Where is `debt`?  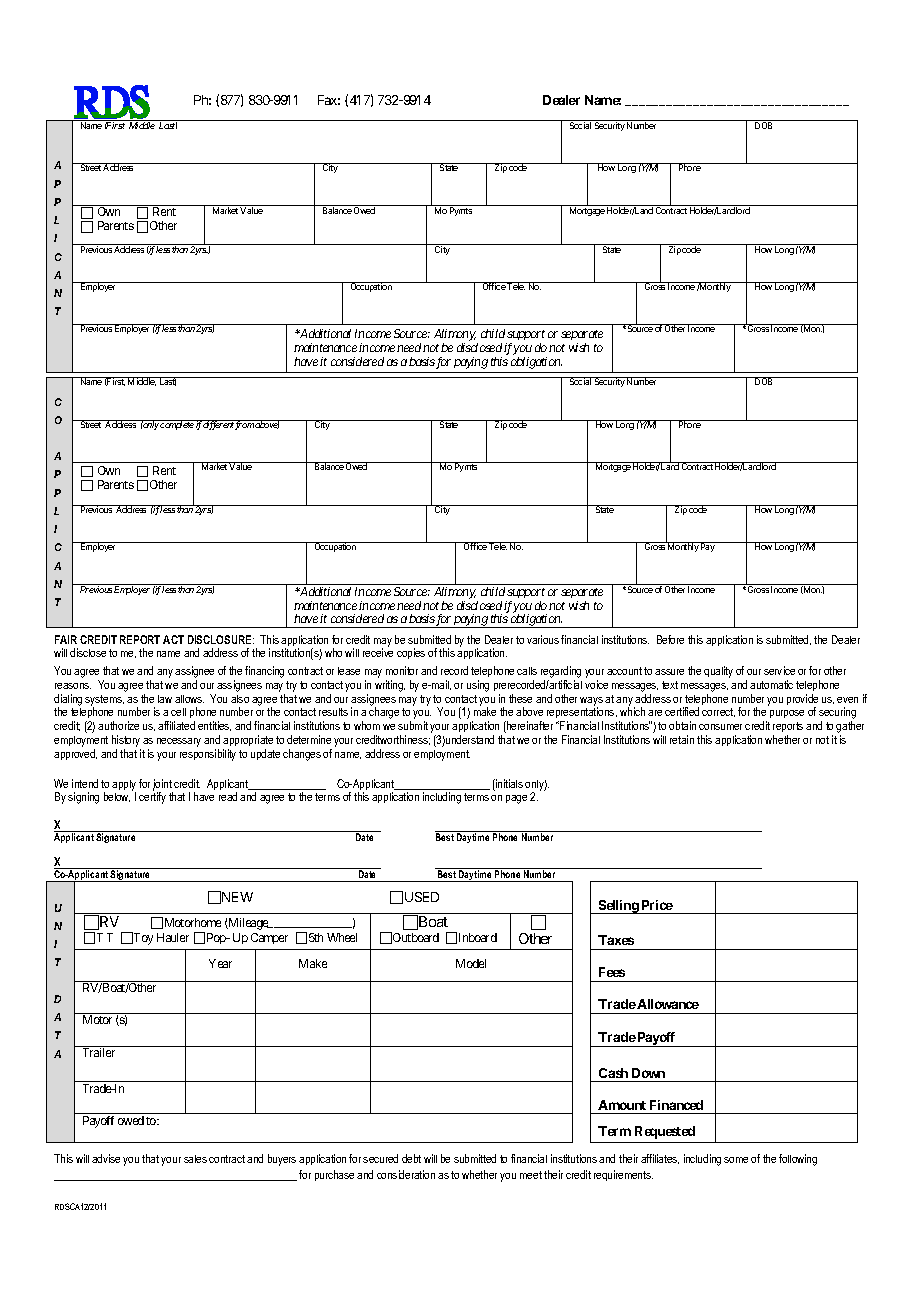
debt is located at coordinates (411, 1158).
